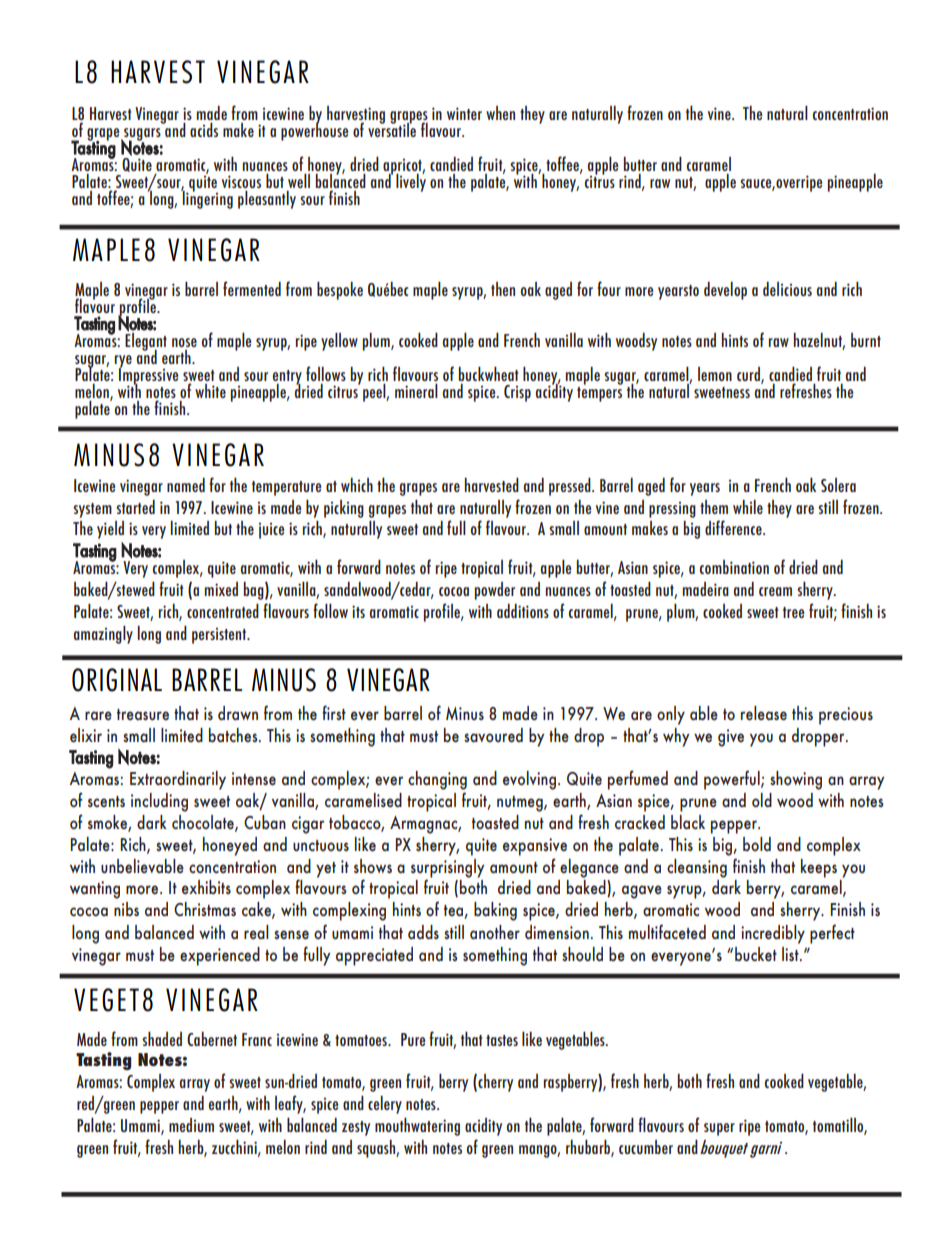  I want to click on mouthwatering, so click(417, 1126).
